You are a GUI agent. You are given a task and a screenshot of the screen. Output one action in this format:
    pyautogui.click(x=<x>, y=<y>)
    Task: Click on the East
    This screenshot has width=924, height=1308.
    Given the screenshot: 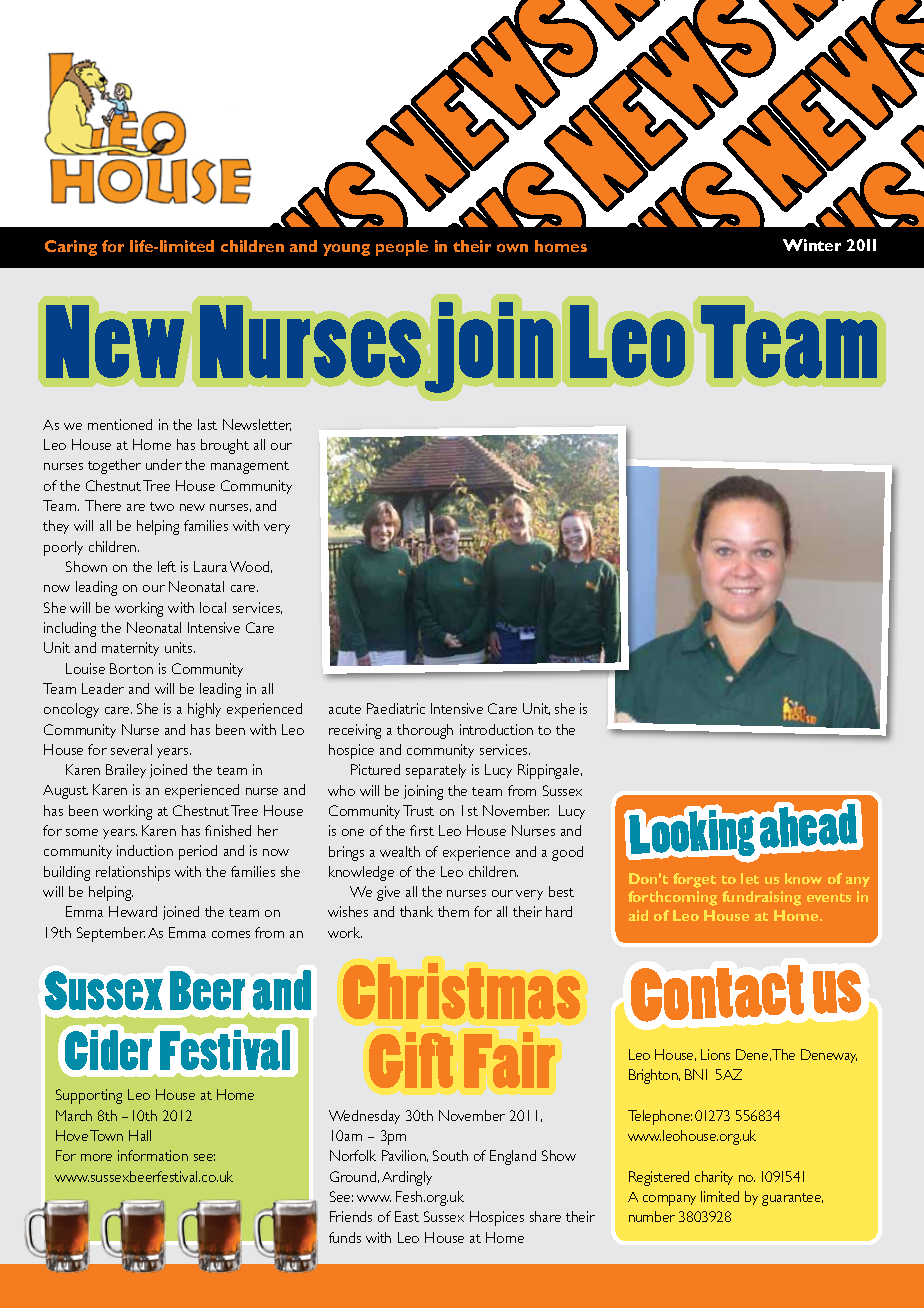 What is the action you would take?
    pyautogui.click(x=407, y=1216)
